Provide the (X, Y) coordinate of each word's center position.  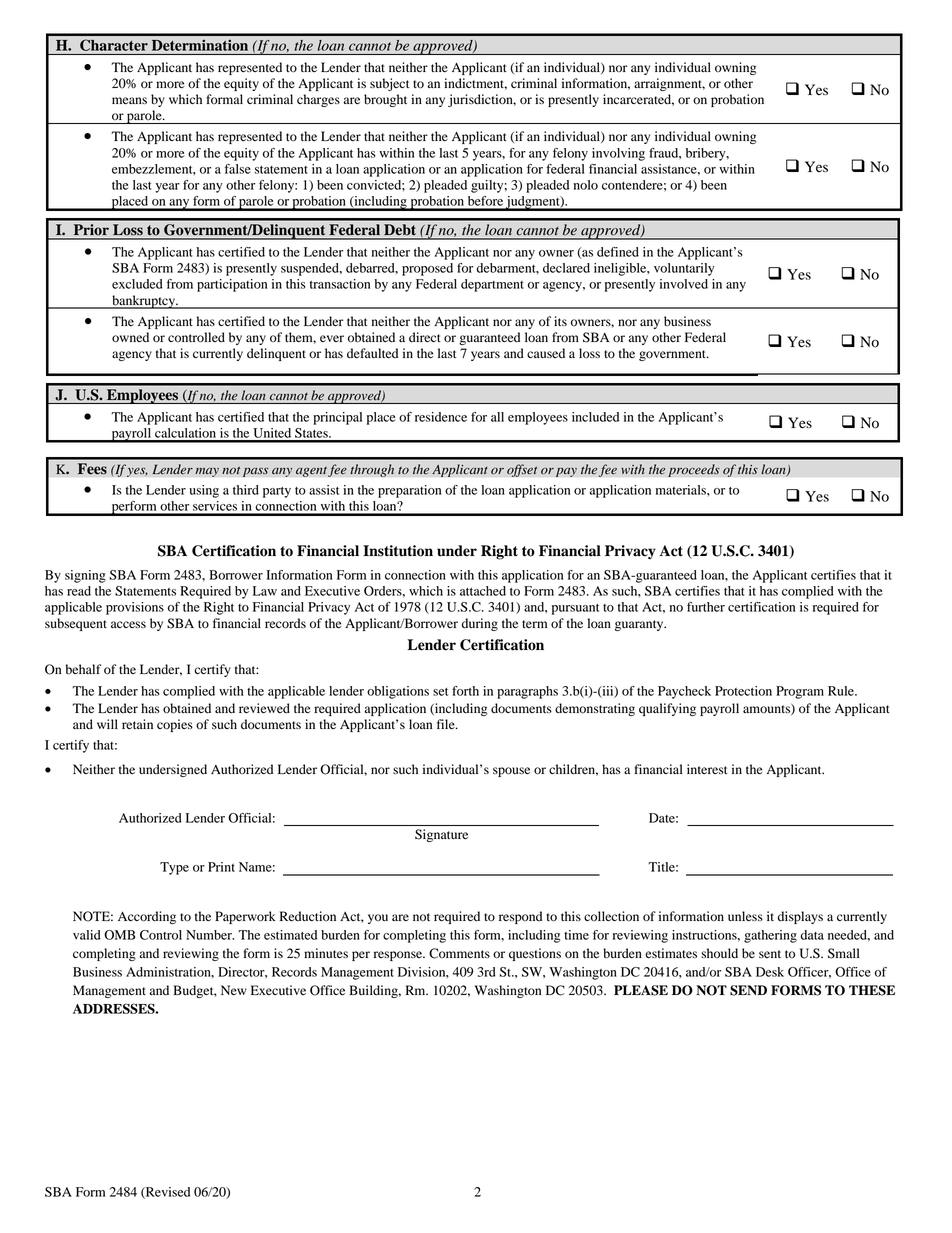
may (207, 472)
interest (707, 769)
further (706, 607)
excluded (137, 284)
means (129, 100)
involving (618, 154)
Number (210, 935)
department (492, 285)
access (128, 624)
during (480, 624)
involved (684, 284)
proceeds (694, 470)
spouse (511, 772)
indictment (475, 84)
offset (522, 470)
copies (175, 725)
